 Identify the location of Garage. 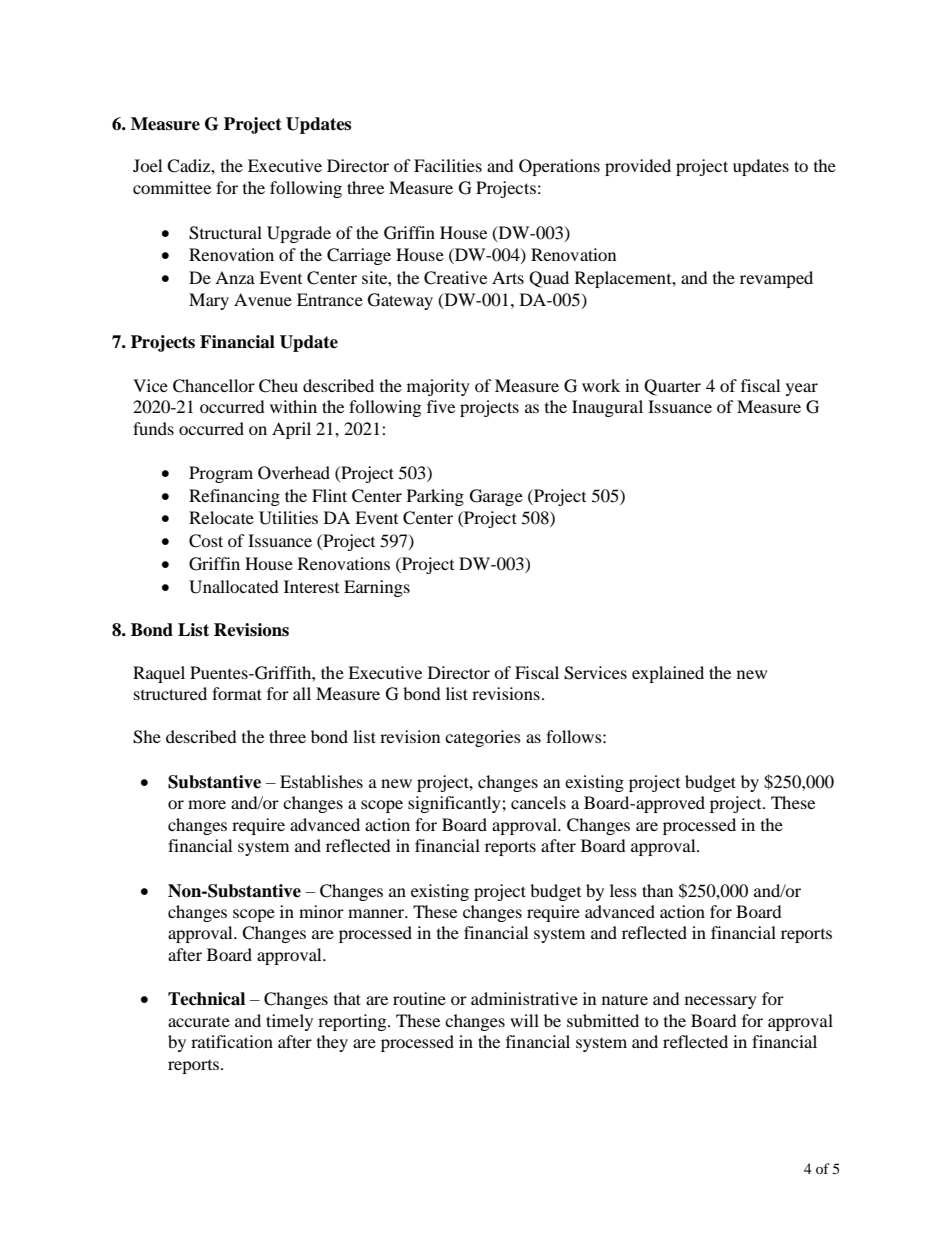
(496, 497).
